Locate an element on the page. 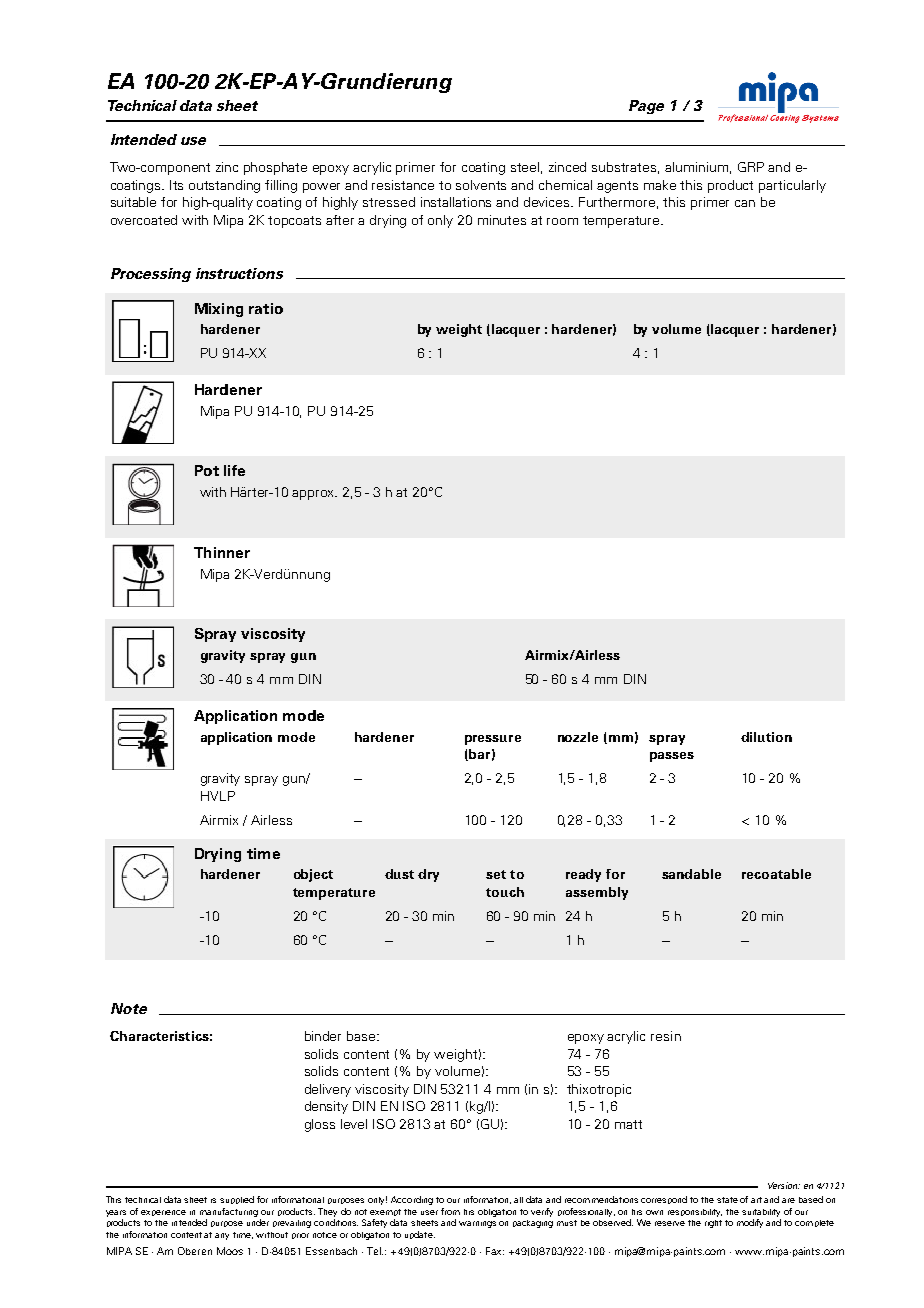 Image resolution: width=924 pixels, height=1308 pixels. solvents is located at coordinates (481, 185).
